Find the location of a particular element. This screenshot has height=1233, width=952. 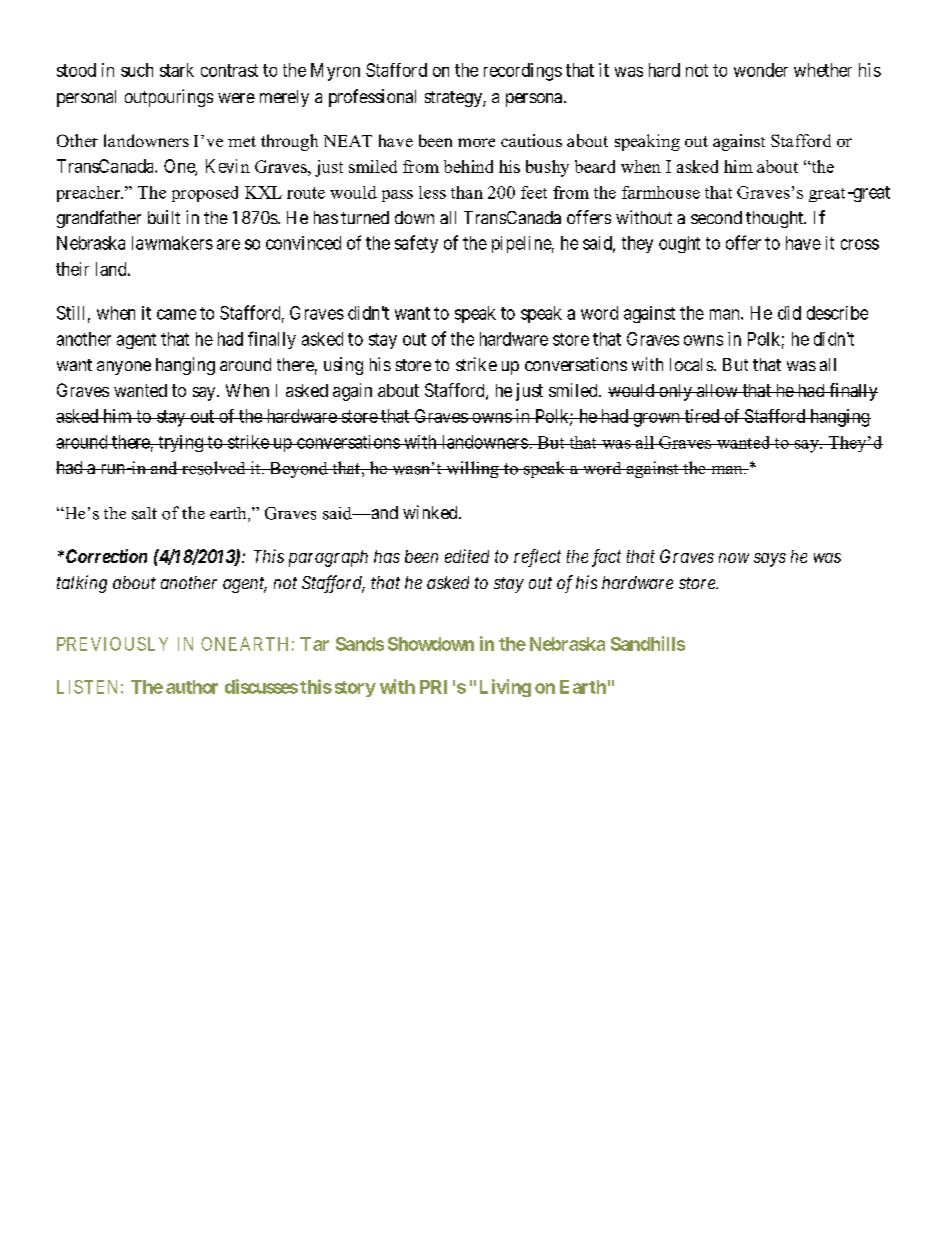

anyone is located at coordinates (124, 368).
